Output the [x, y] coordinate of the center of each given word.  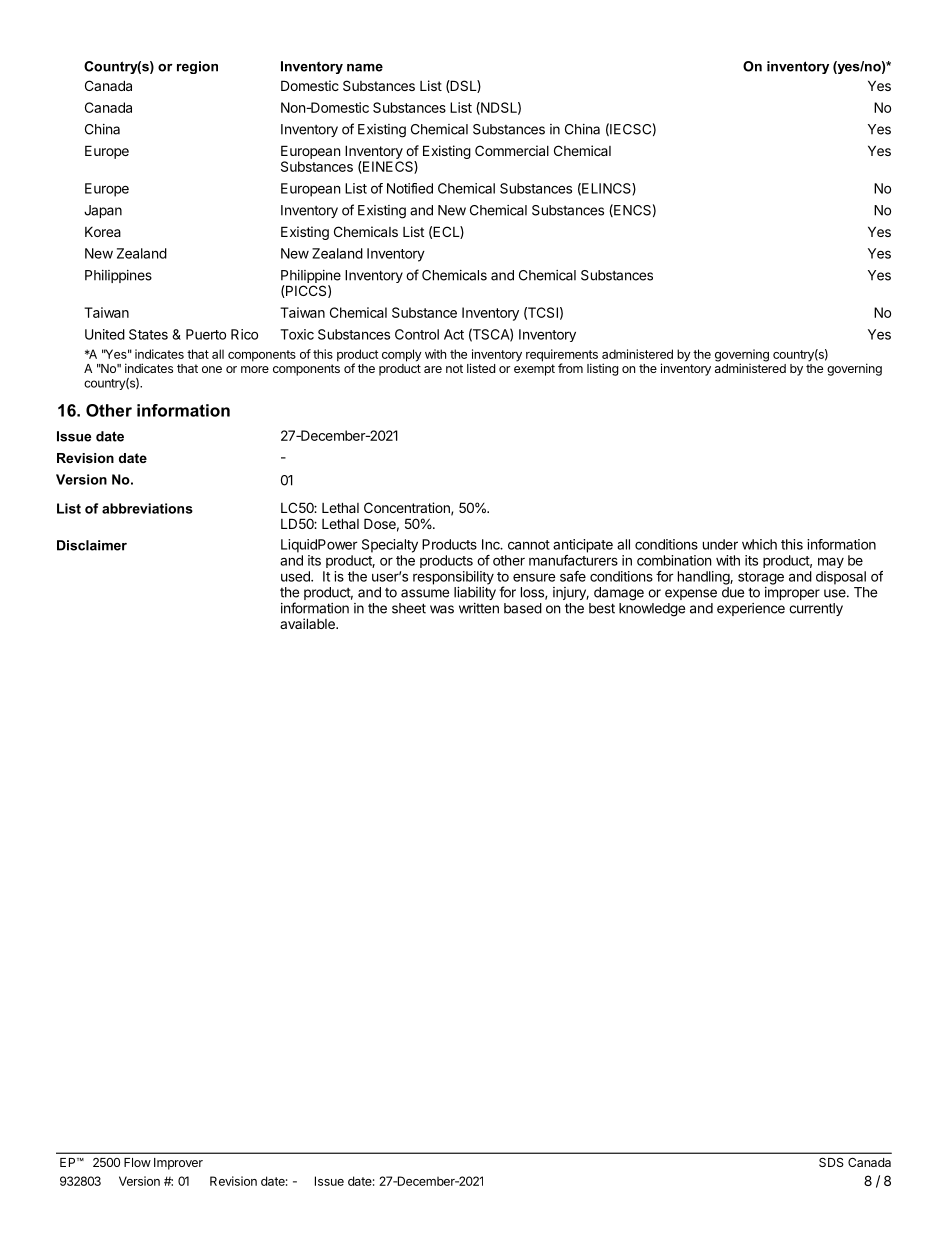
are [433, 369]
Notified [410, 188]
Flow [137, 1162]
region [197, 67]
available [308, 623]
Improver [178, 1164]
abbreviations [147, 508]
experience [751, 609]
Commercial [512, 150]
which [759, 544]
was [442, 609]
